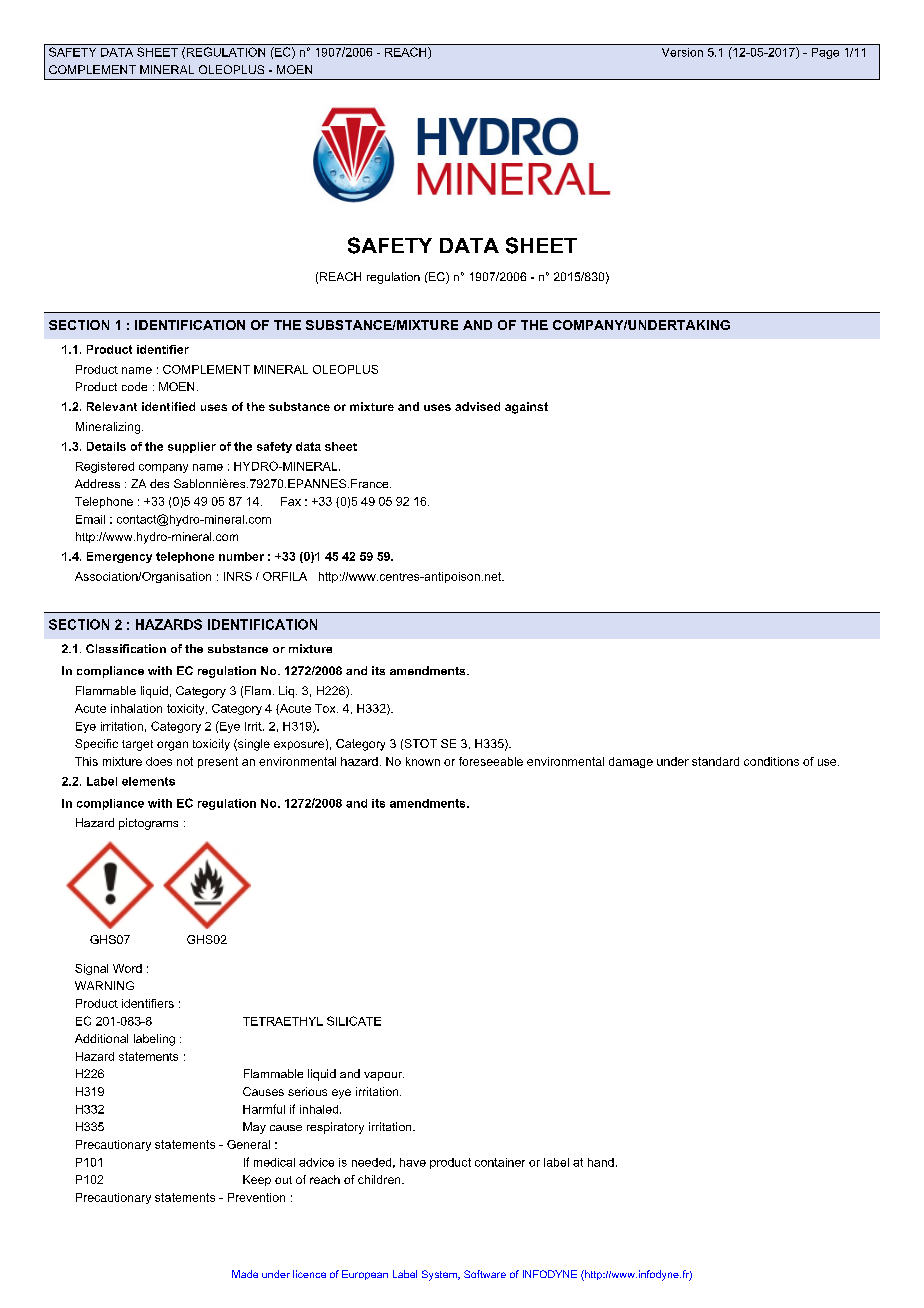 This document has height=1308, width=924. What do you see at coordinates (477, 406) in the document?
I see `advised` at bounding box center [477, 406].
